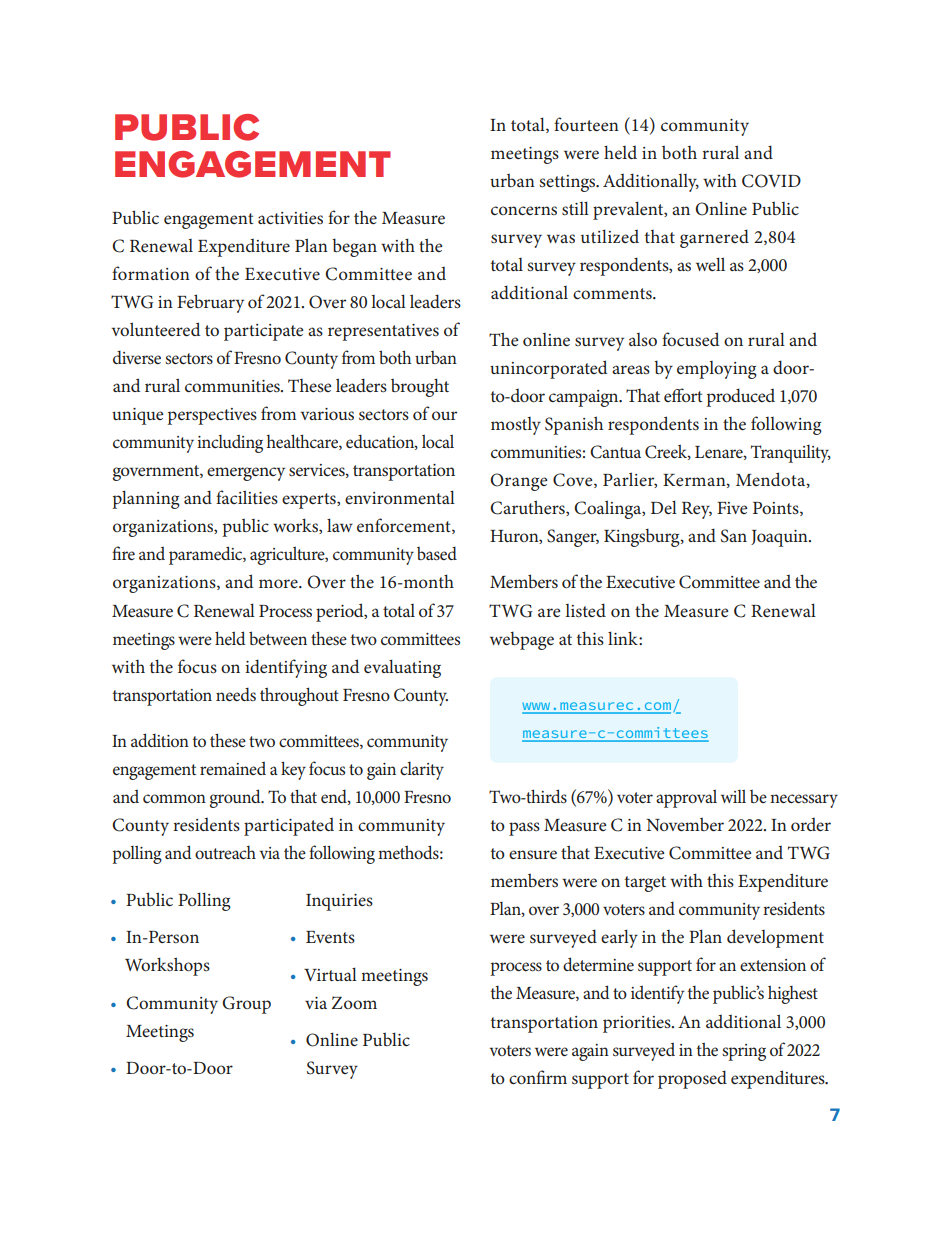 Image resolution: width=952 pixels, height=1233 pixels. What do you see at coordinates (246, 1005) in the screenshot?
I see `Group` at bounding box center [246, 1005].
